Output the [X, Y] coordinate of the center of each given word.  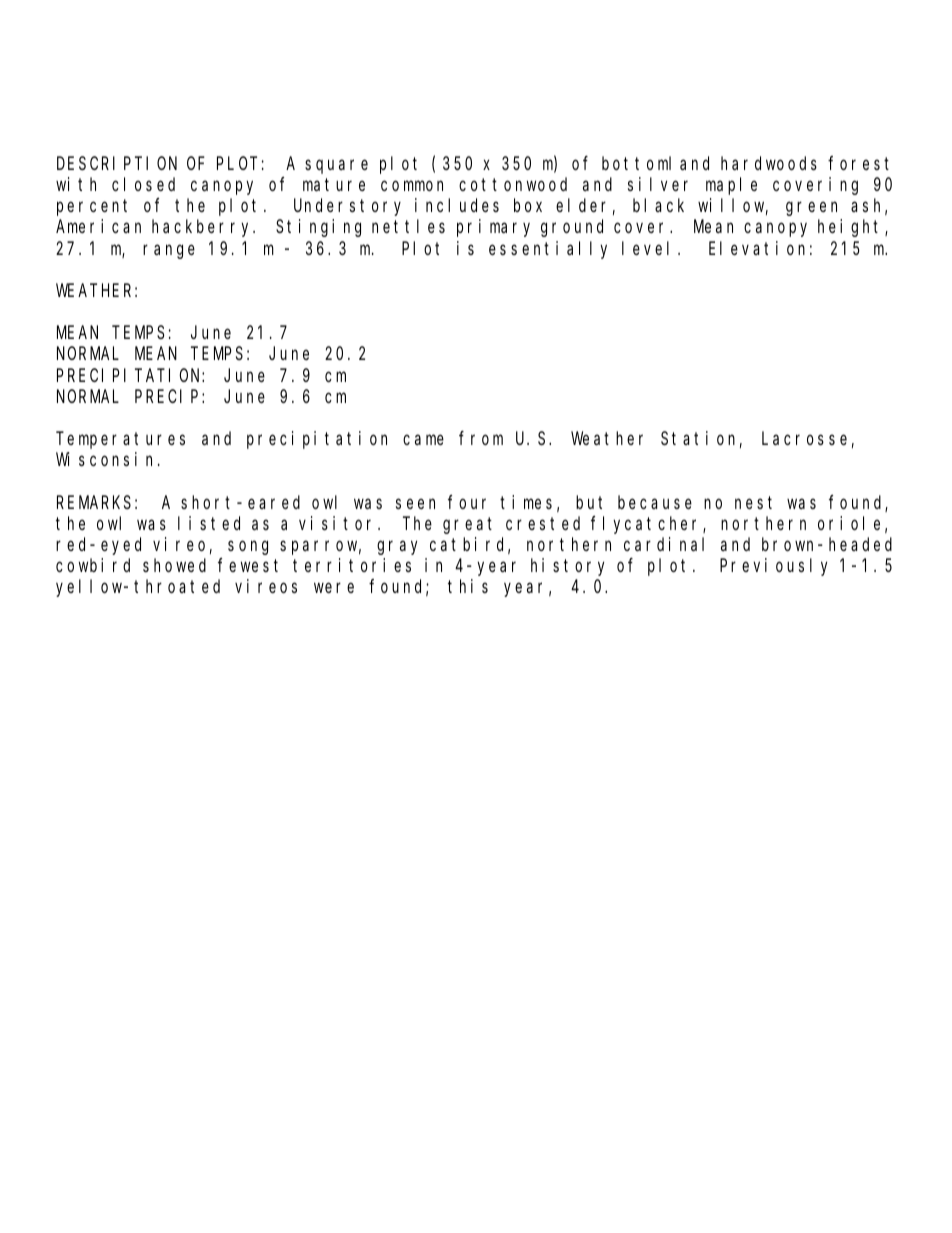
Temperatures [122, 441]
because [655, 502]
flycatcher [647, 525]
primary [493, 228]
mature [334, 185]
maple [731, 186]
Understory [347, 207]
